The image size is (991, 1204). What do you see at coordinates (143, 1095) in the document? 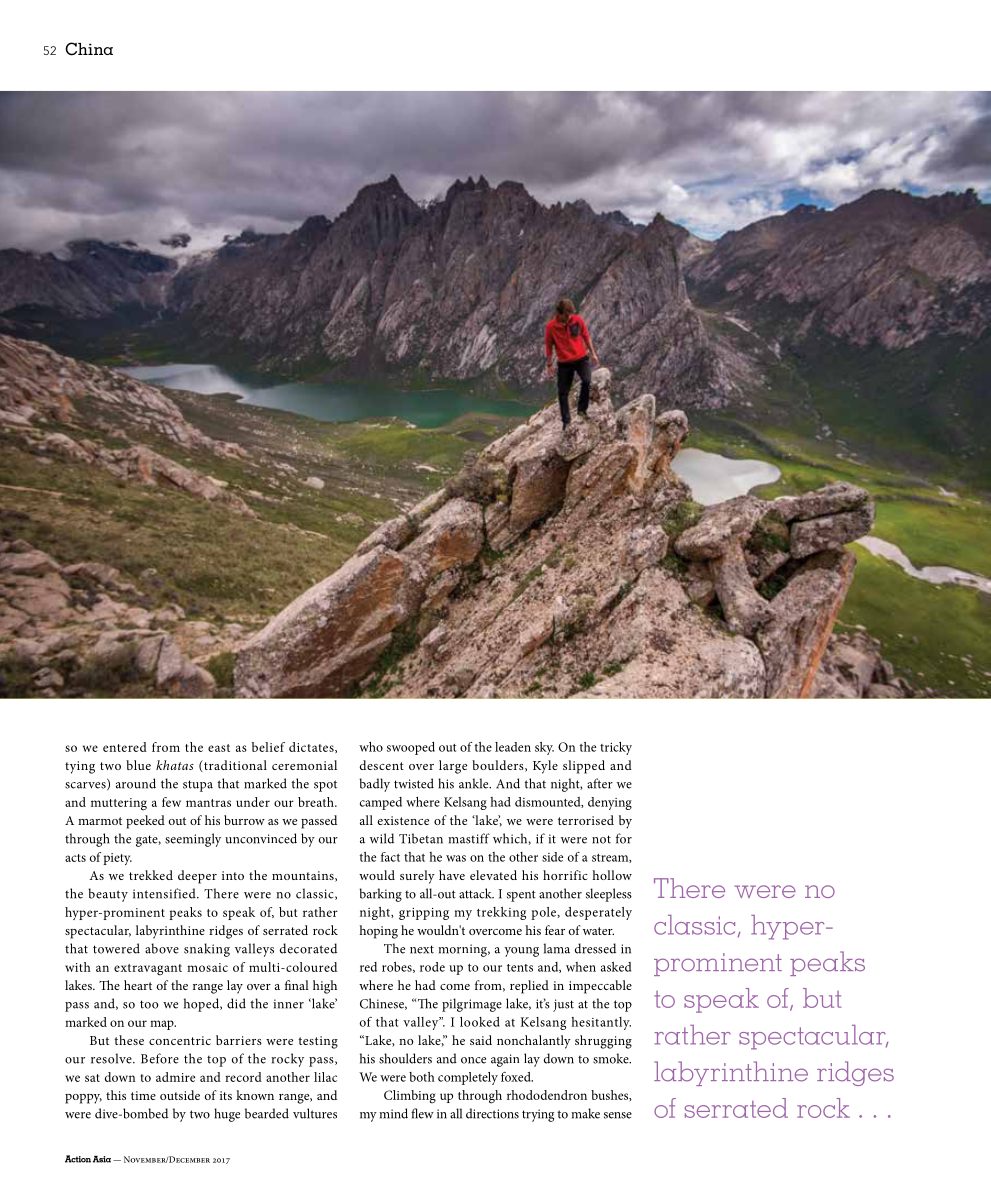
I see `time` at bounding box center [143, 1095].
